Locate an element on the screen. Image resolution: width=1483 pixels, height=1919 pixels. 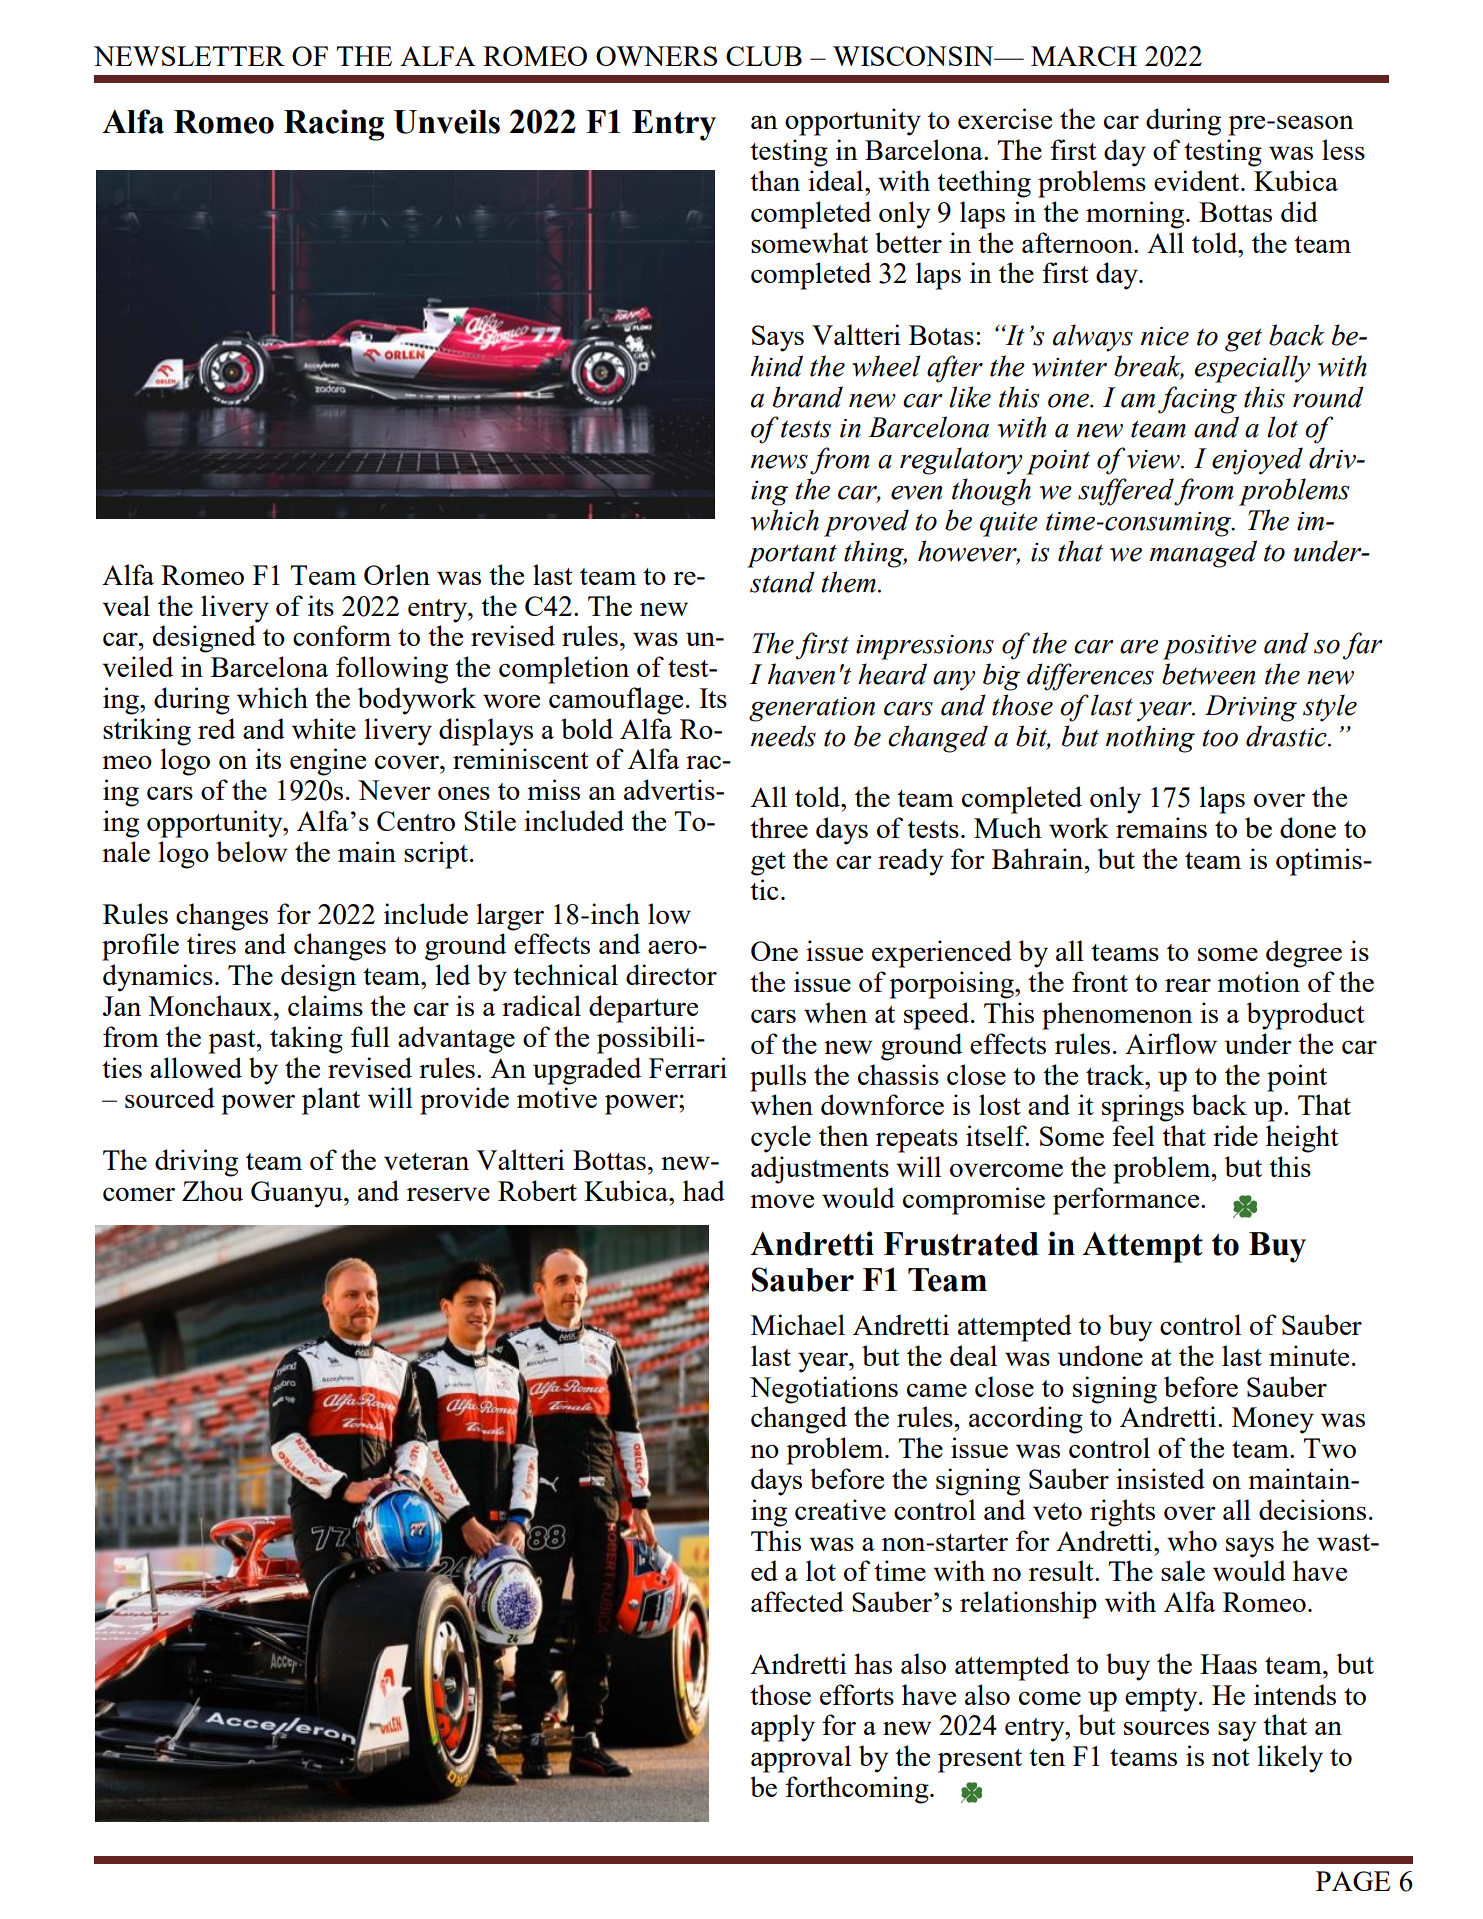
white is located at coordinates (324, 728).
